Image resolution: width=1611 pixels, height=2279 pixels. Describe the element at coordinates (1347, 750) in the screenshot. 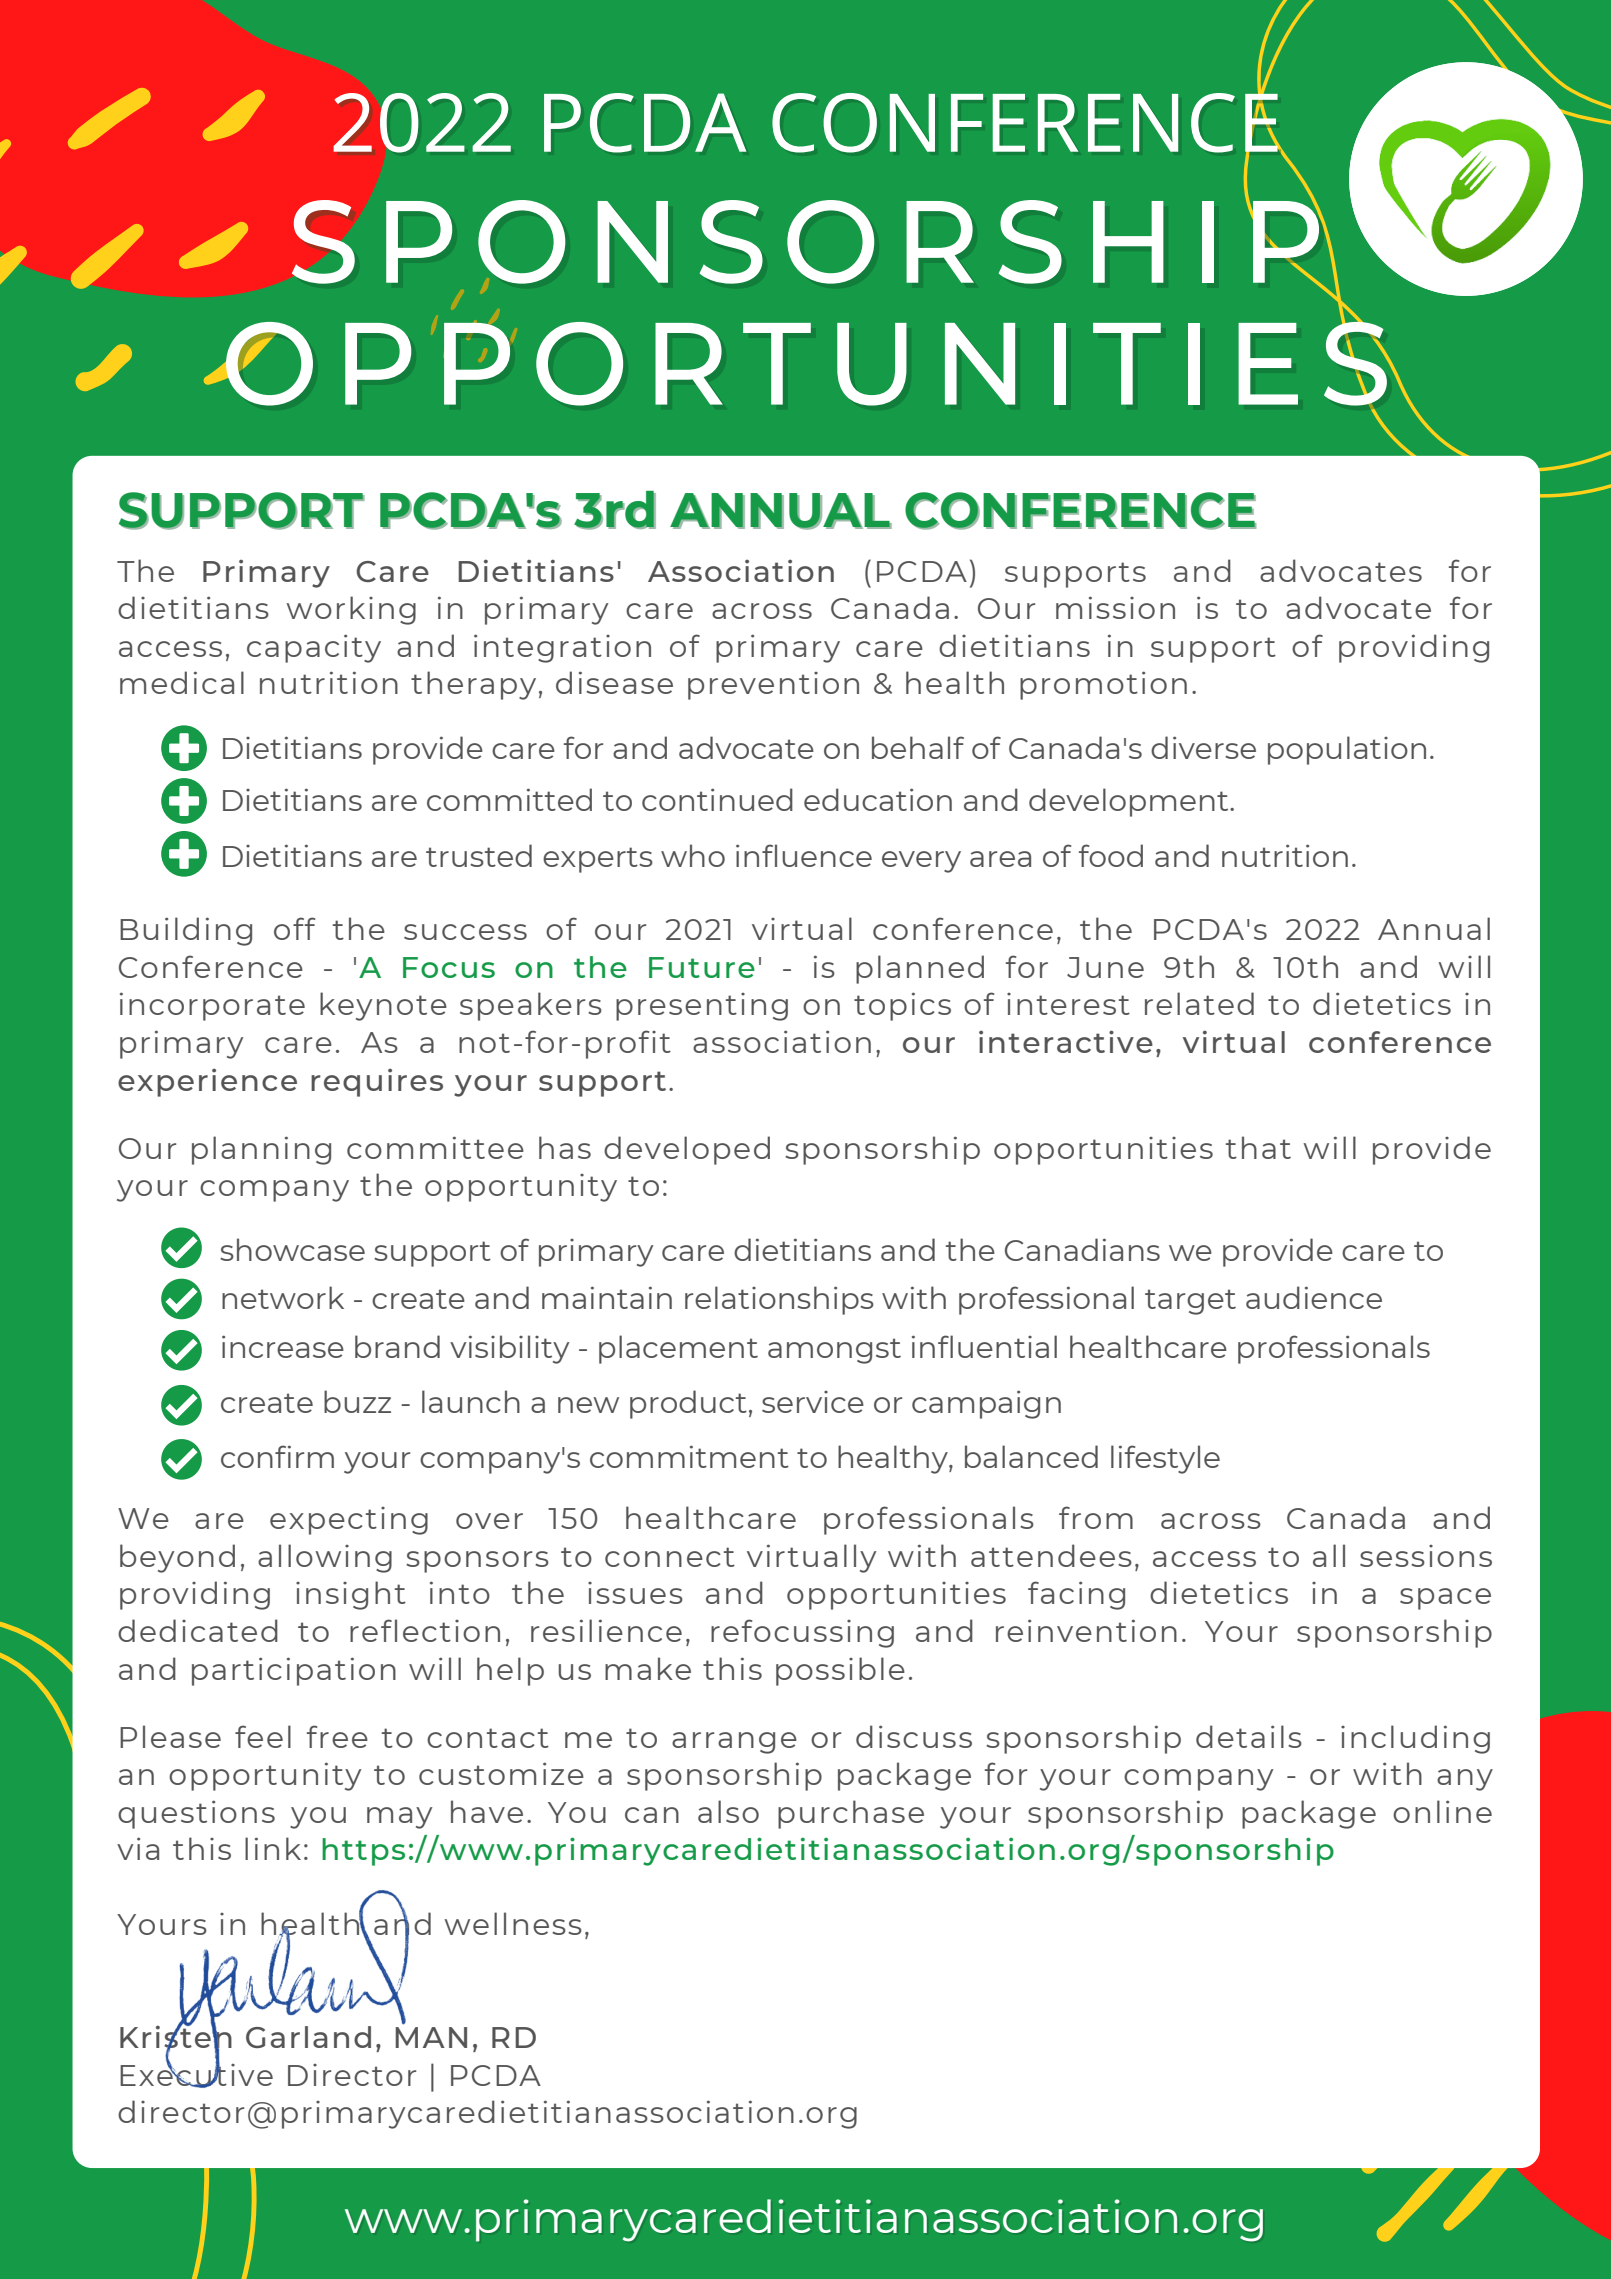

I see `population` at that location.
